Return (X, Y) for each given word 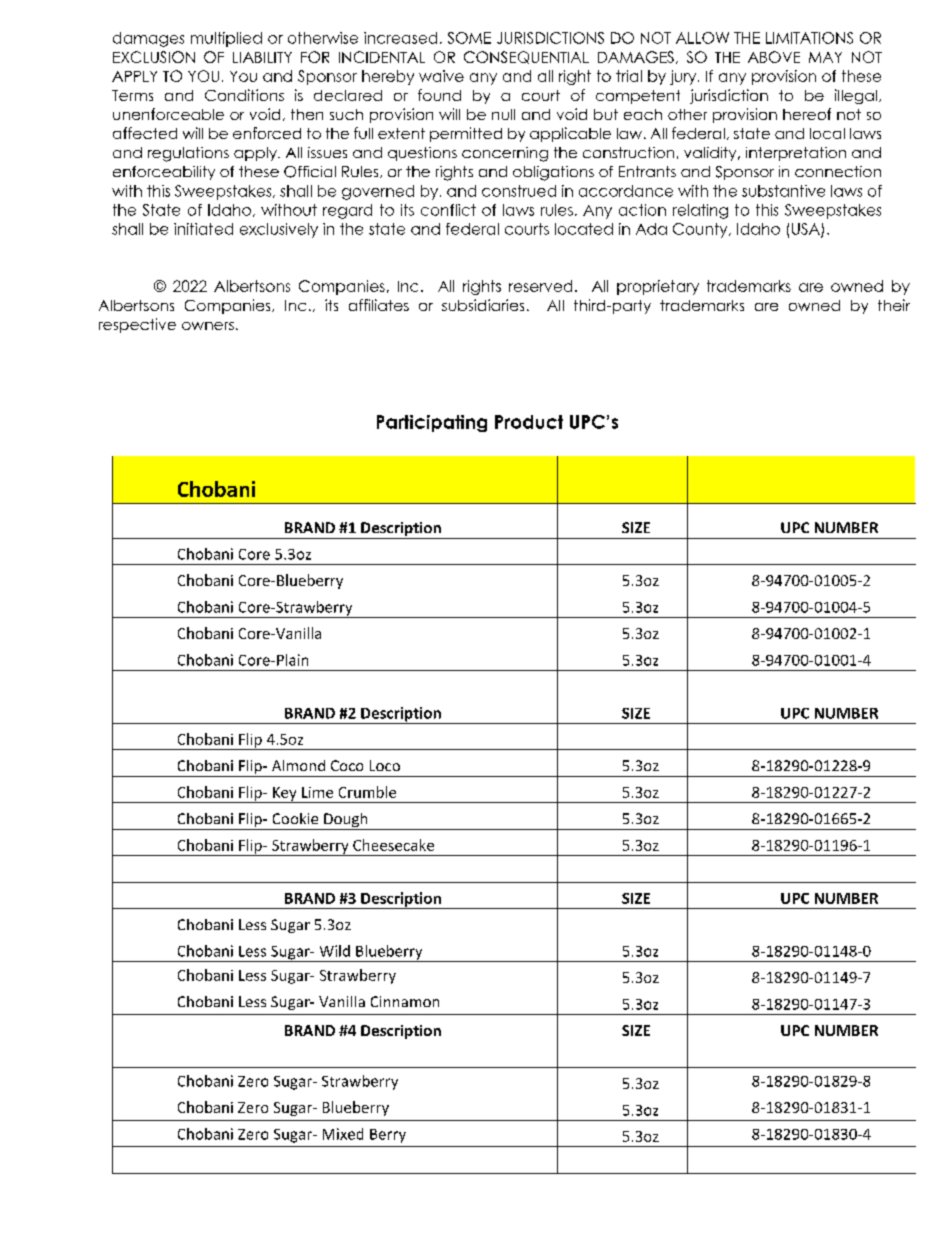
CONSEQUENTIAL (526, 57)
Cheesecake (393, 845)
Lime (317, 792)
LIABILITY (262, 57)
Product (529, 422)
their (894, 305)
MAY (825, 57)
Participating (432, 423)
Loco (385, 765)
